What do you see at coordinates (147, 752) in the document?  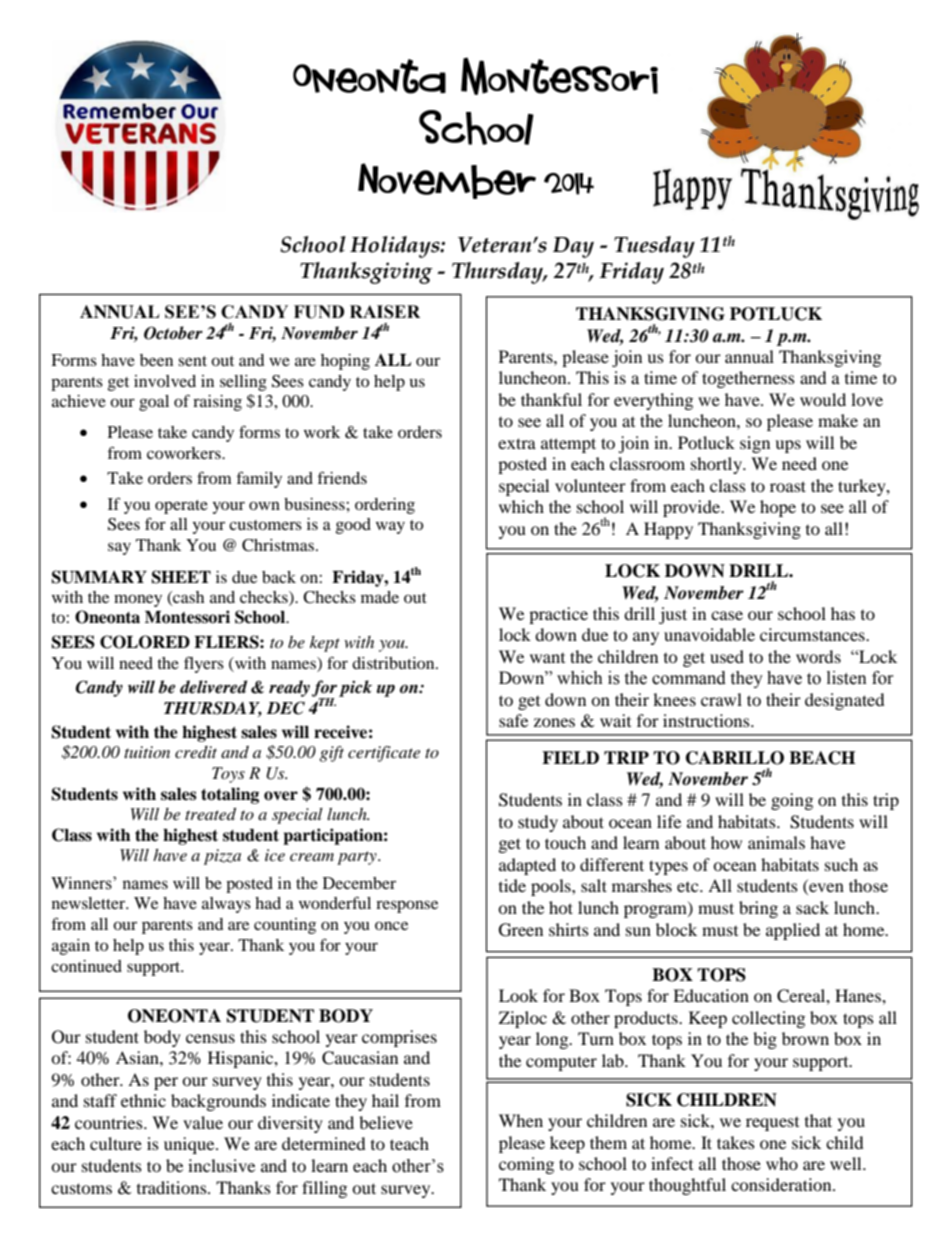 I see `tuition` at bounding box center [147, 752].
